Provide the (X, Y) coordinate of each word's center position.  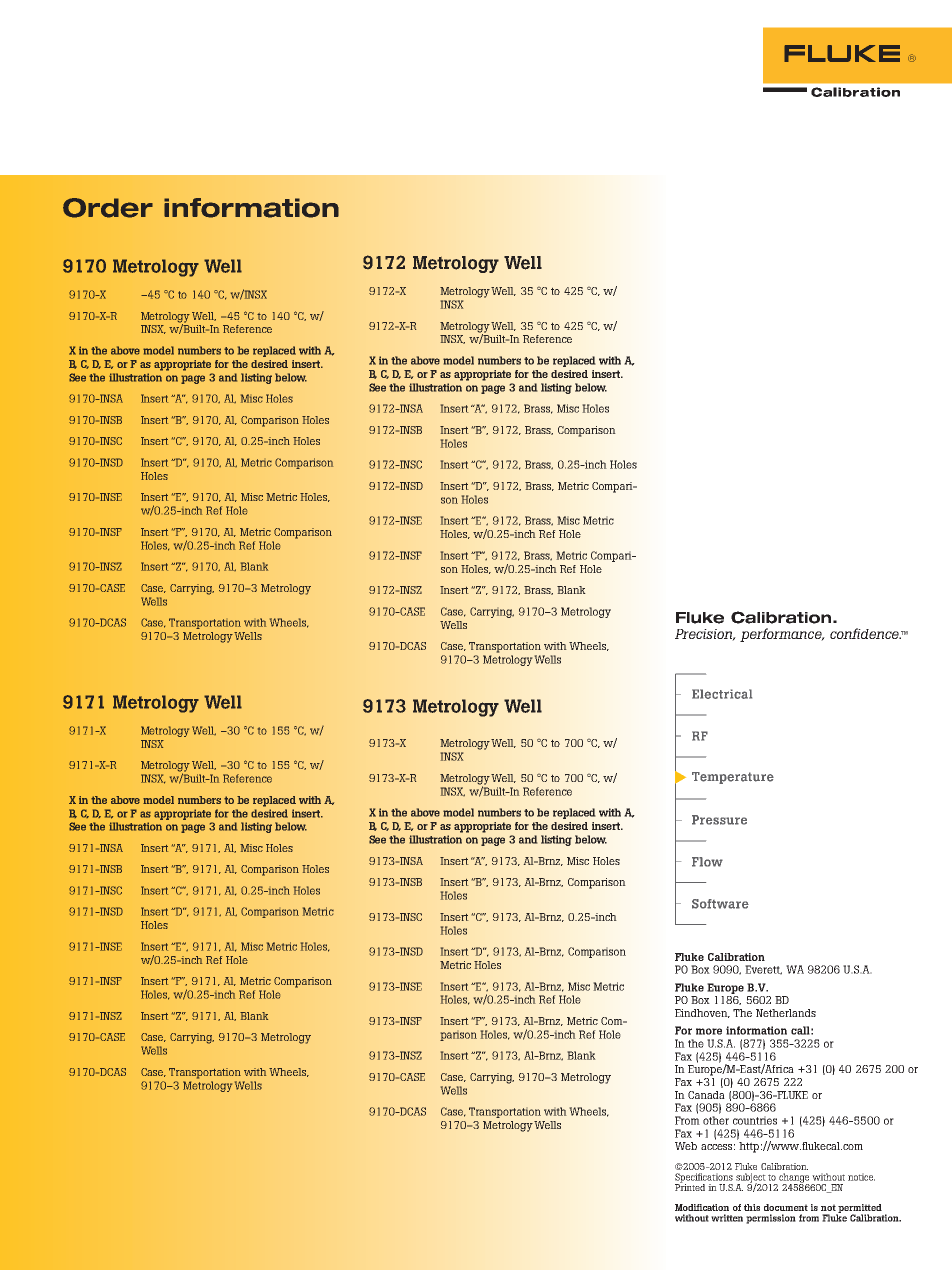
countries (755, 1120)
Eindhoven (702, 1013)
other (716, 1120)
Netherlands (786, 1013)
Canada (706, 1095)
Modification (702, 1207)
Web (686, 1146)
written (727, 1218)
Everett (763, 970)
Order (108, 208)
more (709, 1031)
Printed (690, 1186)
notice (861, 1177)
